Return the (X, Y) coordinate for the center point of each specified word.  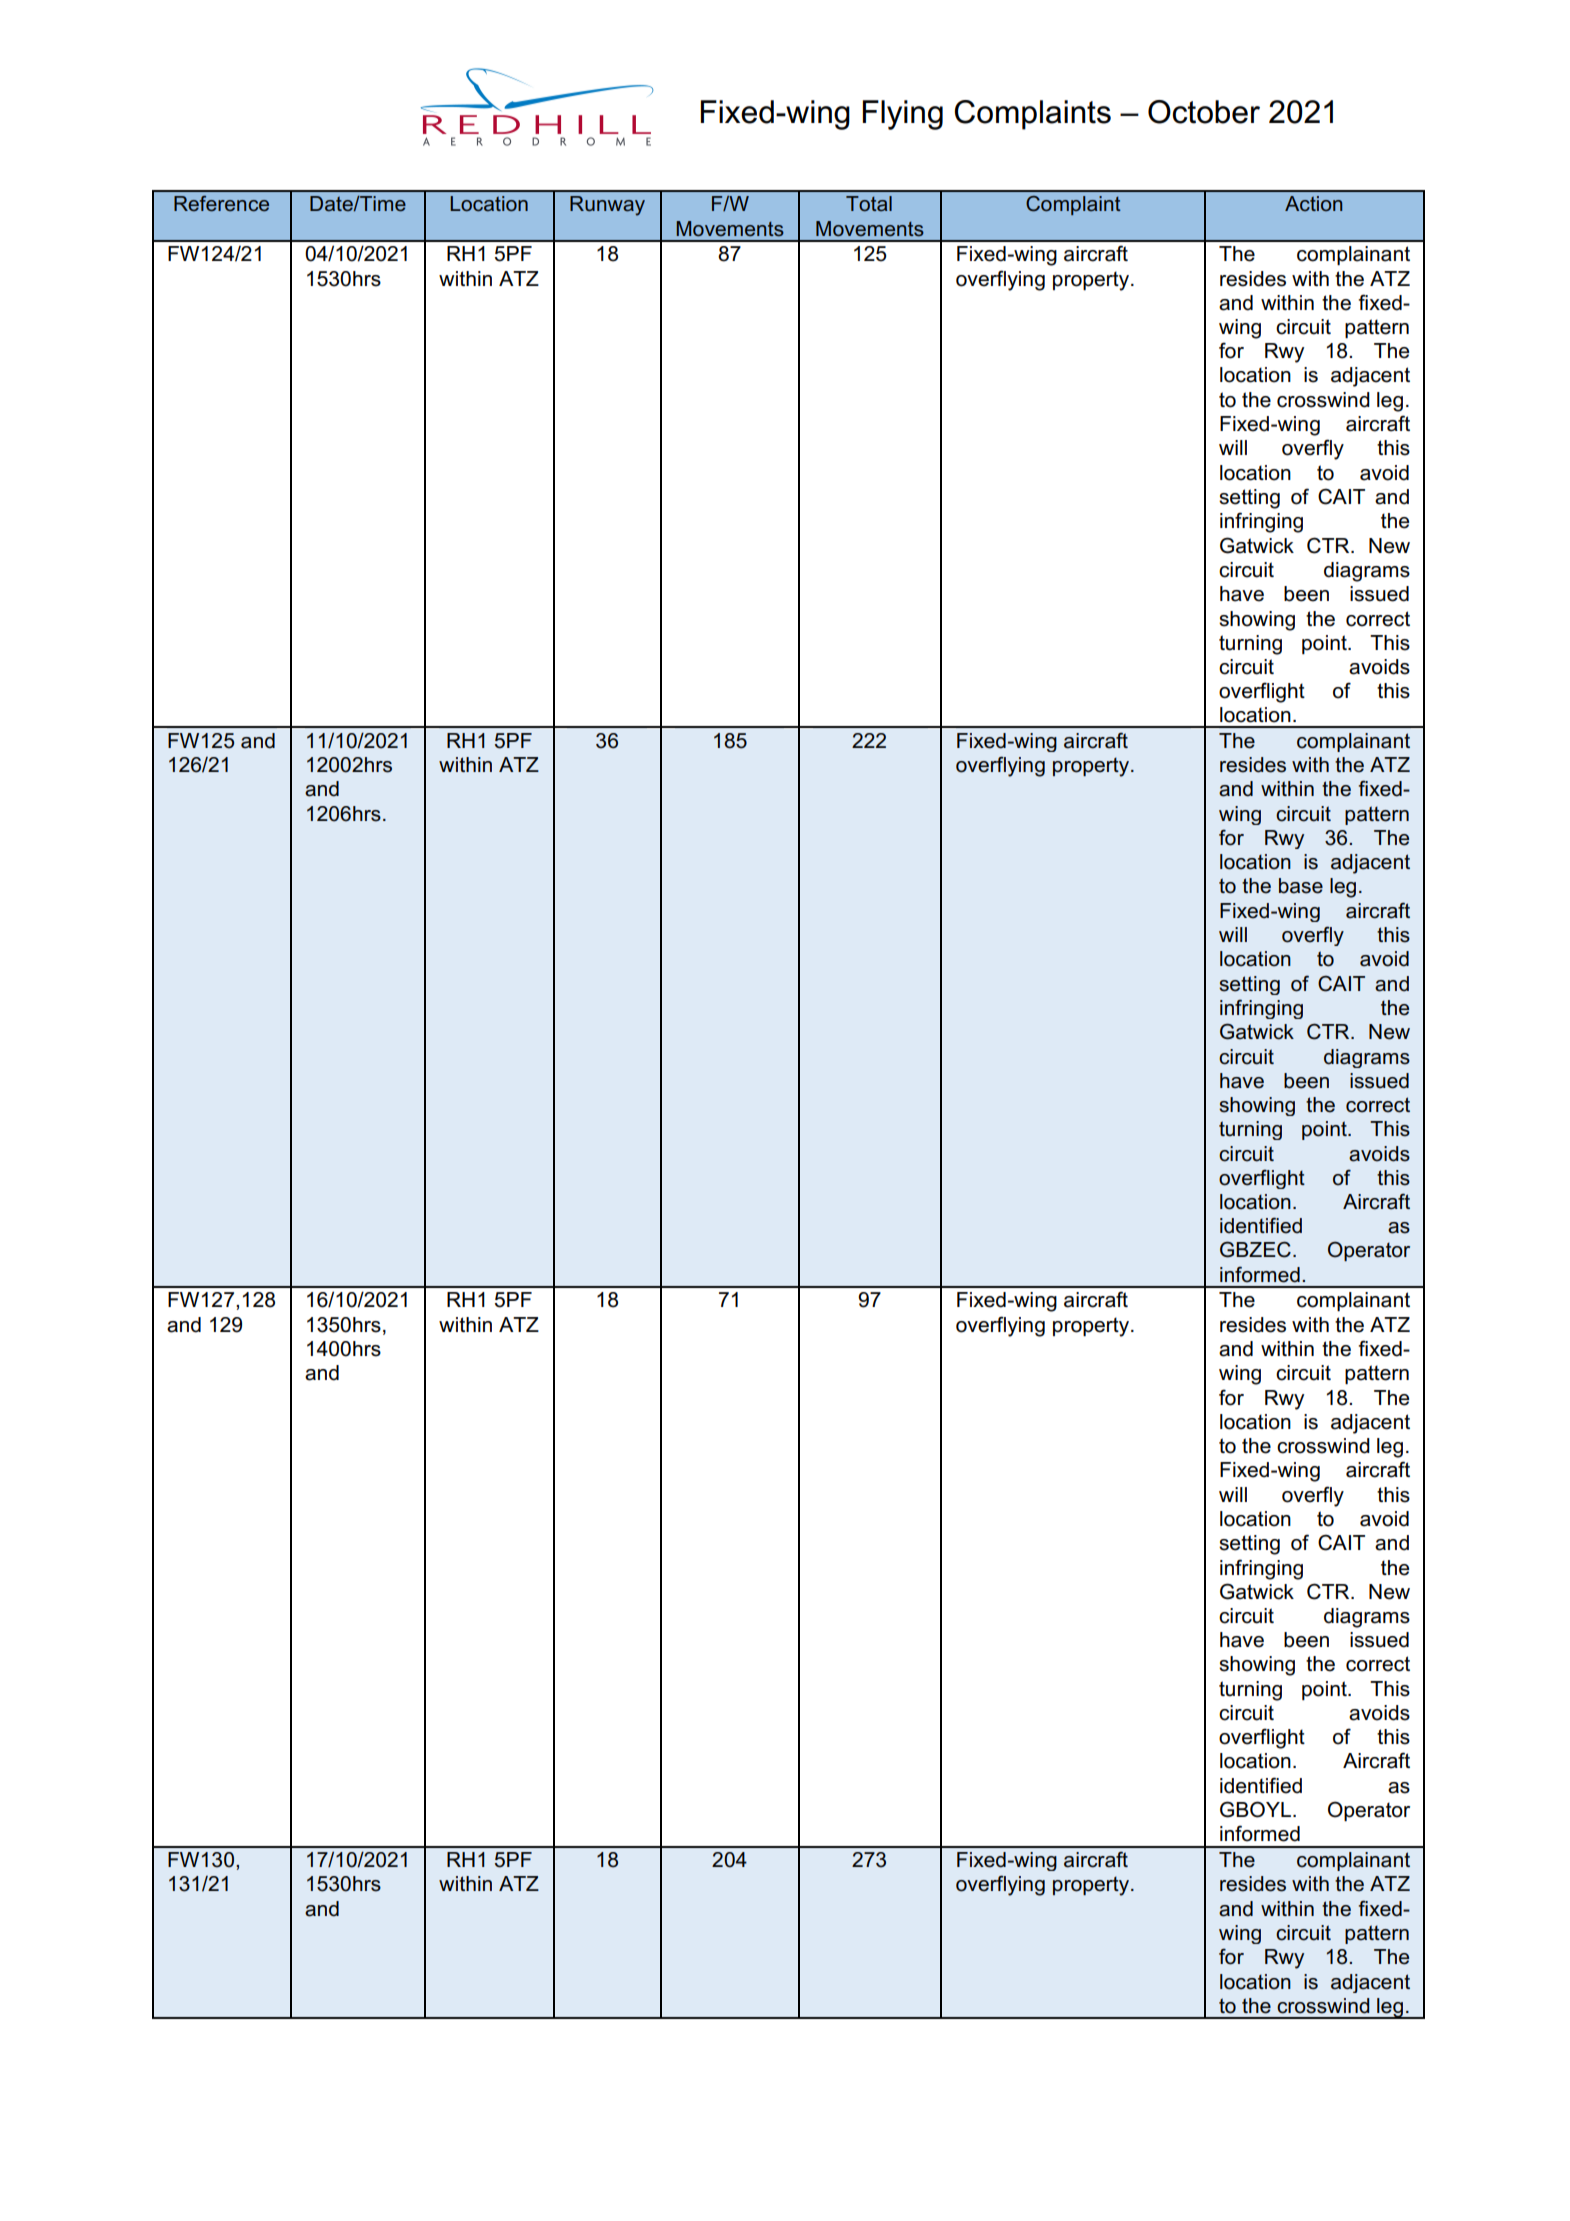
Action (1313, 203)
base (1301, 886)
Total (869, 203)
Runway (607, 206)
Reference (221, 204)
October (1204, 112)
